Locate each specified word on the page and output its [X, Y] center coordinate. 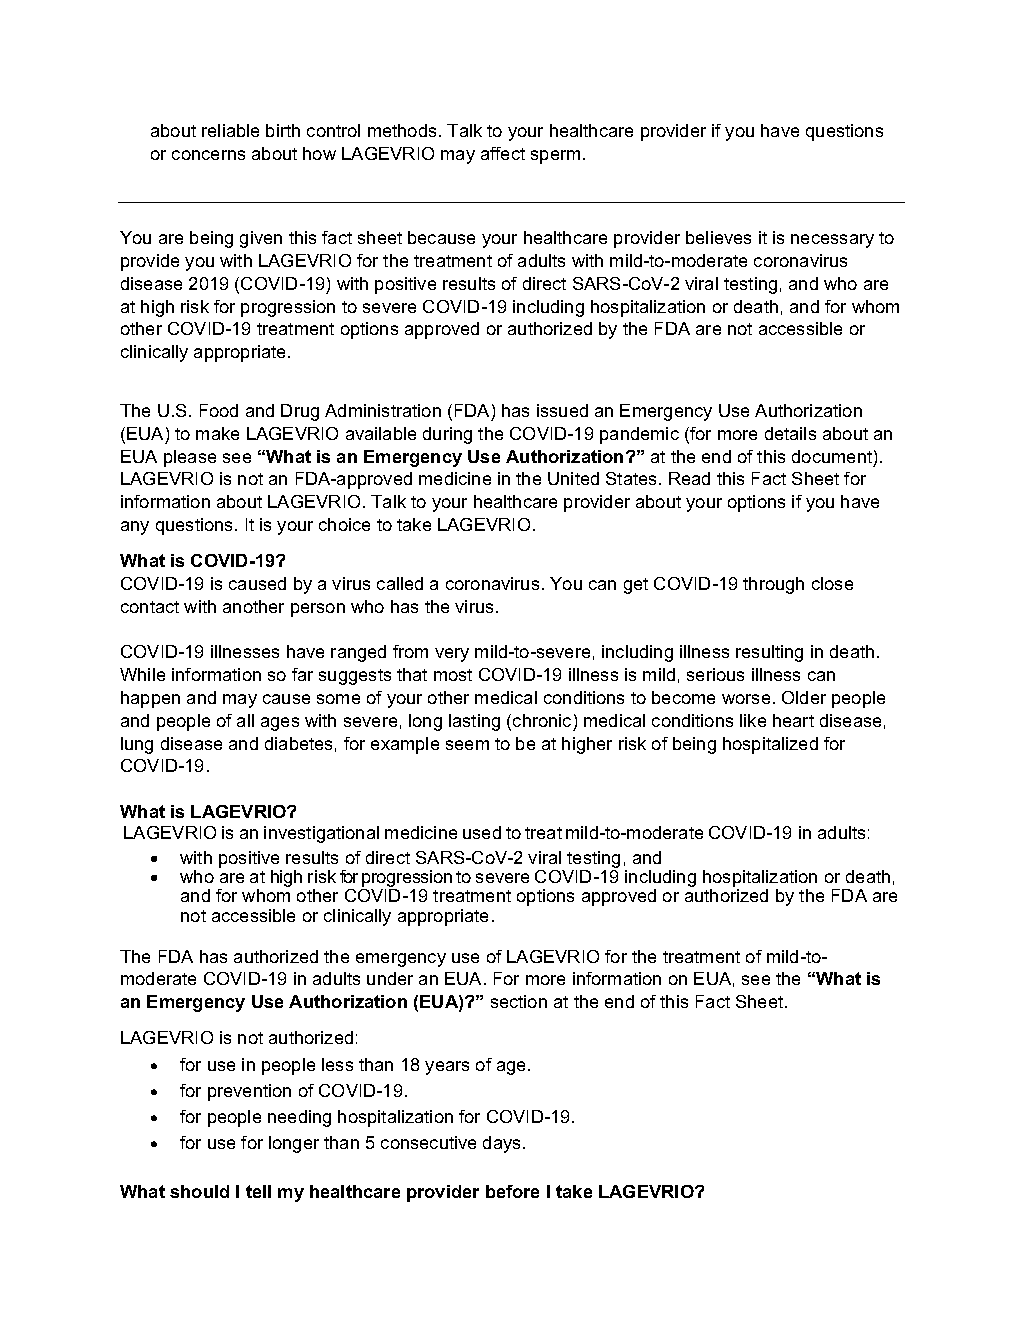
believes [718, 237]
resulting [769, 653]
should [199, 1191]
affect [503, 153]
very [452, 655]
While [142, 674]
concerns [208, 155]
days [503, 1144]
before [512, 1191]
